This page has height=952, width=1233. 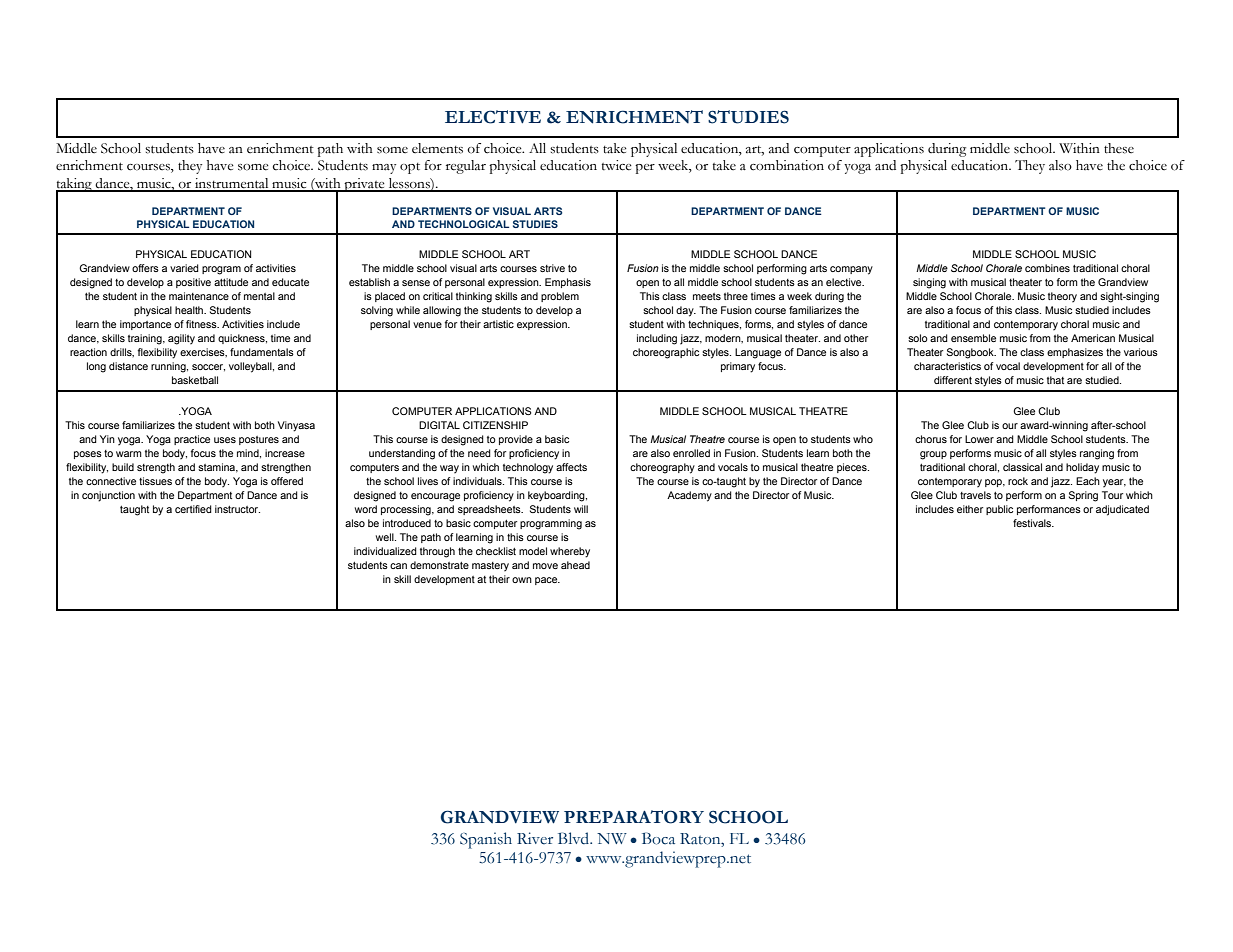 What do you see at coordinates (75, 186) in the page?
I see `taking` at bounding box center [75, 186].
